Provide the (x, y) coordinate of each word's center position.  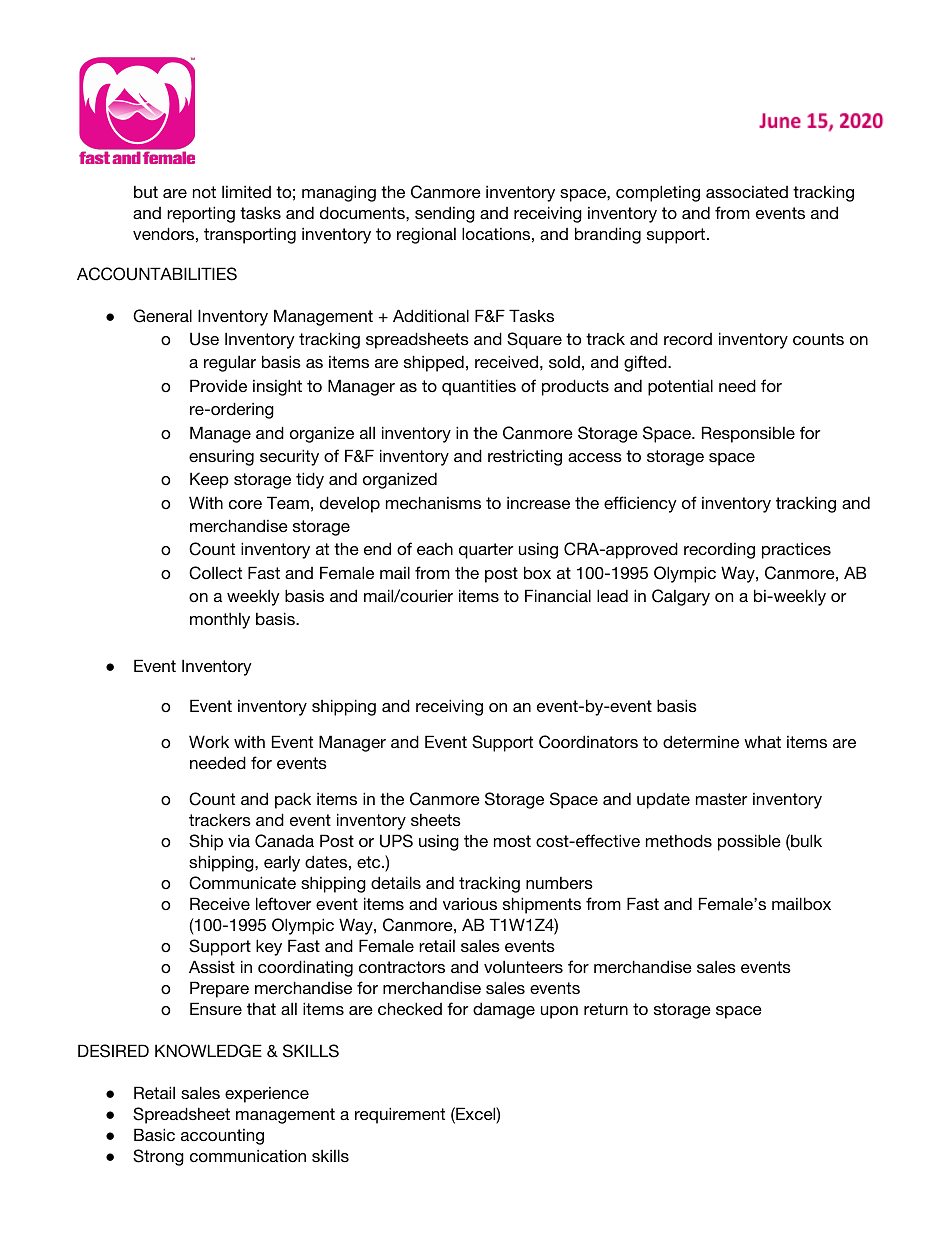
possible (749, 842)
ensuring (221, 457)
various (470, 904)
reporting (201, 214)
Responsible (748, 434)
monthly (220, 620)
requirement (400, 1115)
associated (747, 192)
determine (701, 741)
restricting (525, 457)
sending (445, 214)
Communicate (242, 883)
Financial (558, 595)
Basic (154, 1134)
